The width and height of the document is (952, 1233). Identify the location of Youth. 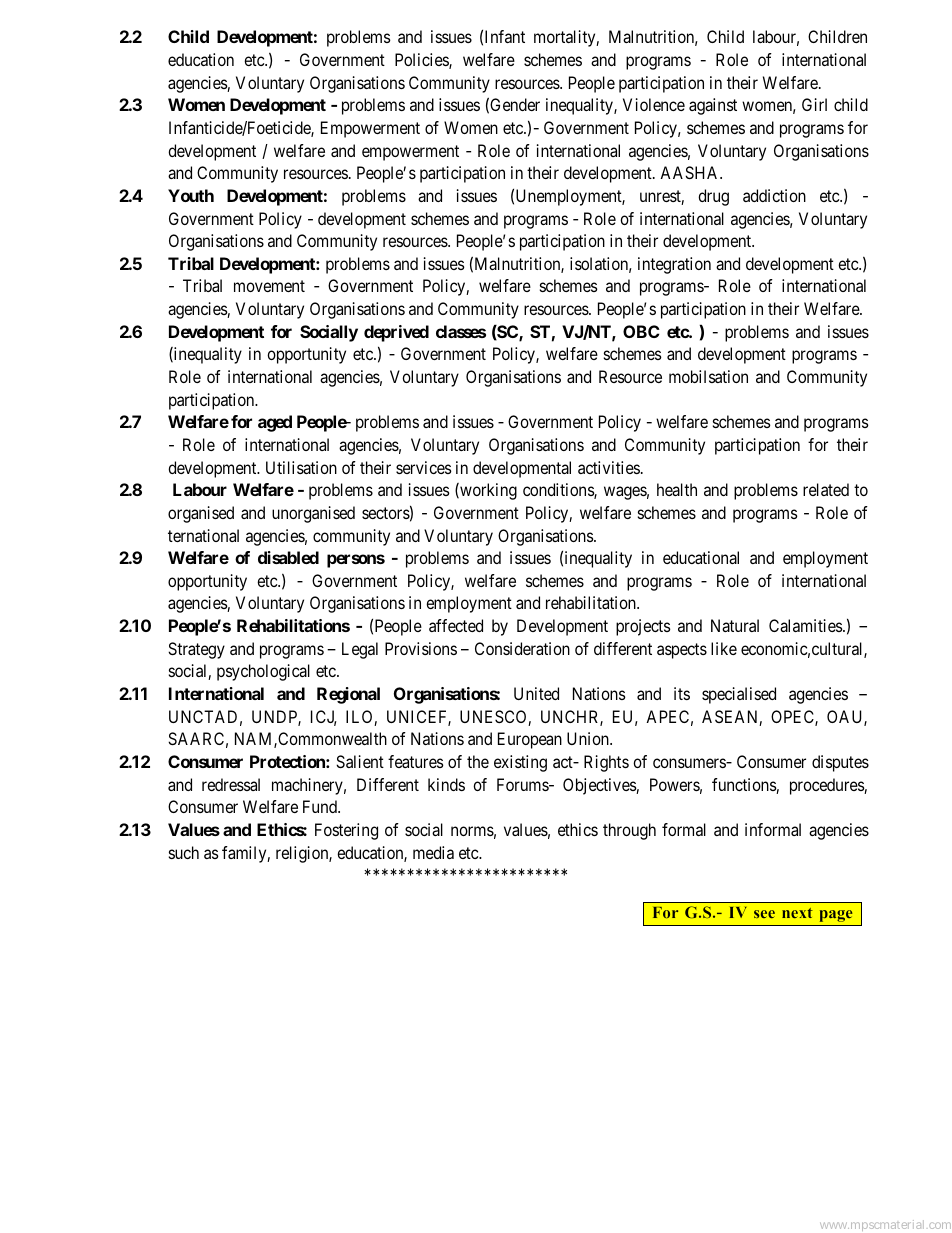
(191, 195).
